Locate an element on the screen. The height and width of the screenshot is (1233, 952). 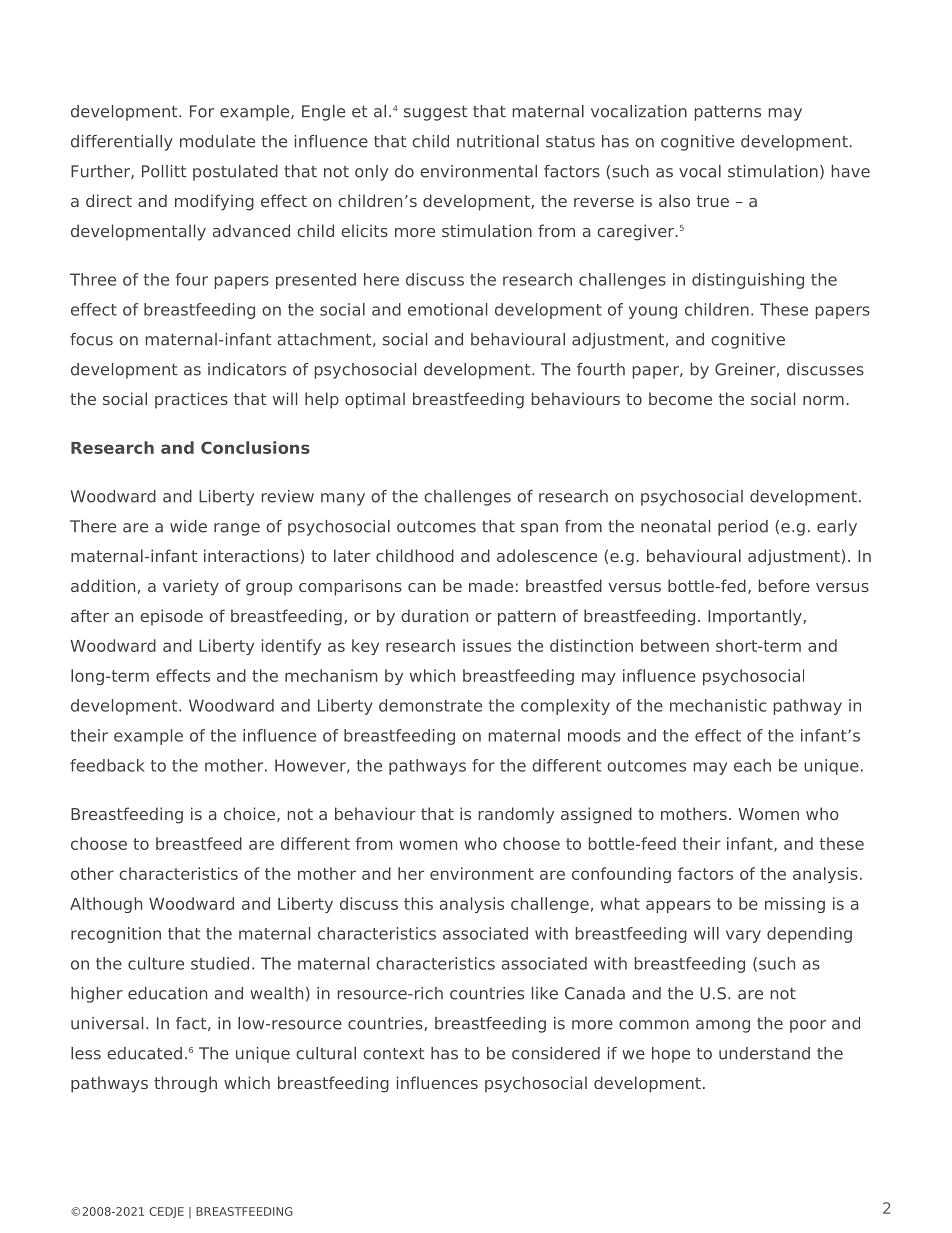
optimal is located at coordinates (375, 400).
